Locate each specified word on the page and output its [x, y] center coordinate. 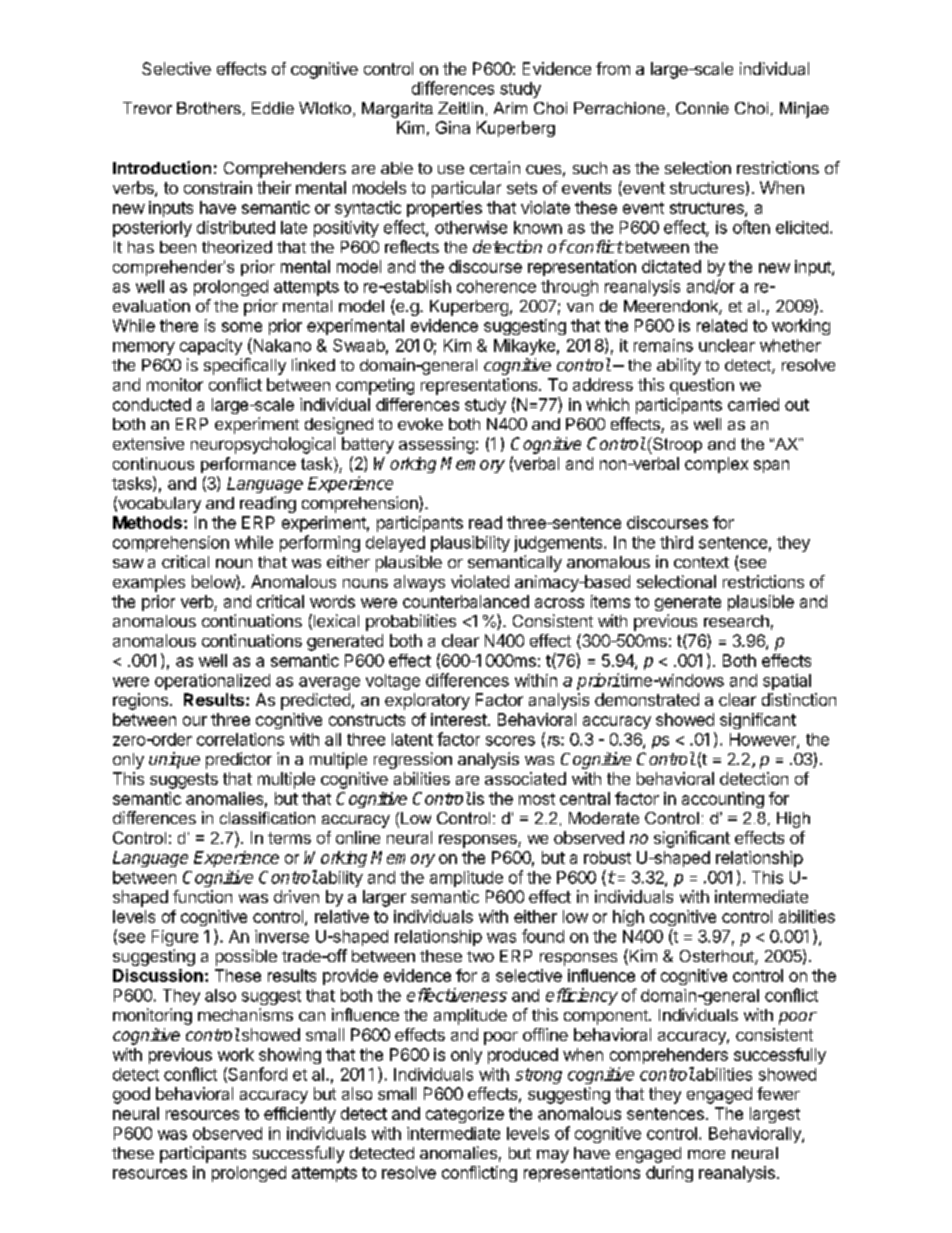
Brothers [209, 108]
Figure [175, 938]
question [702, 386]
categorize [465, 1115]
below [214, 582]
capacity [211, 347]
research [736, 621]
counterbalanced [466, 601]
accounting [723, 800]
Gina [453, 127]
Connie [702, 108]
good [131, 1095]
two [480, 956]
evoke [420, 424]
